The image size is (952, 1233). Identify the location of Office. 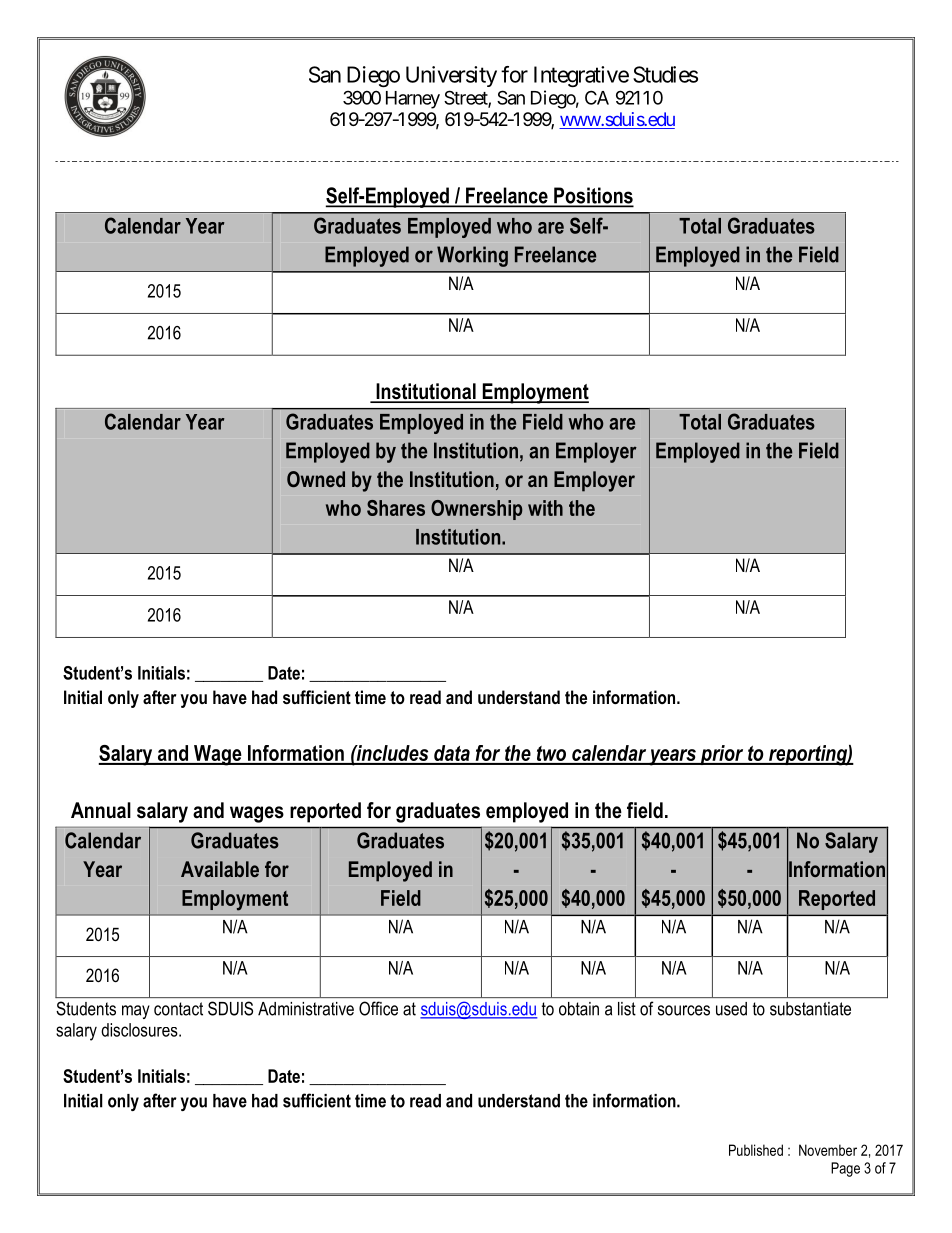
(378, 1008).
